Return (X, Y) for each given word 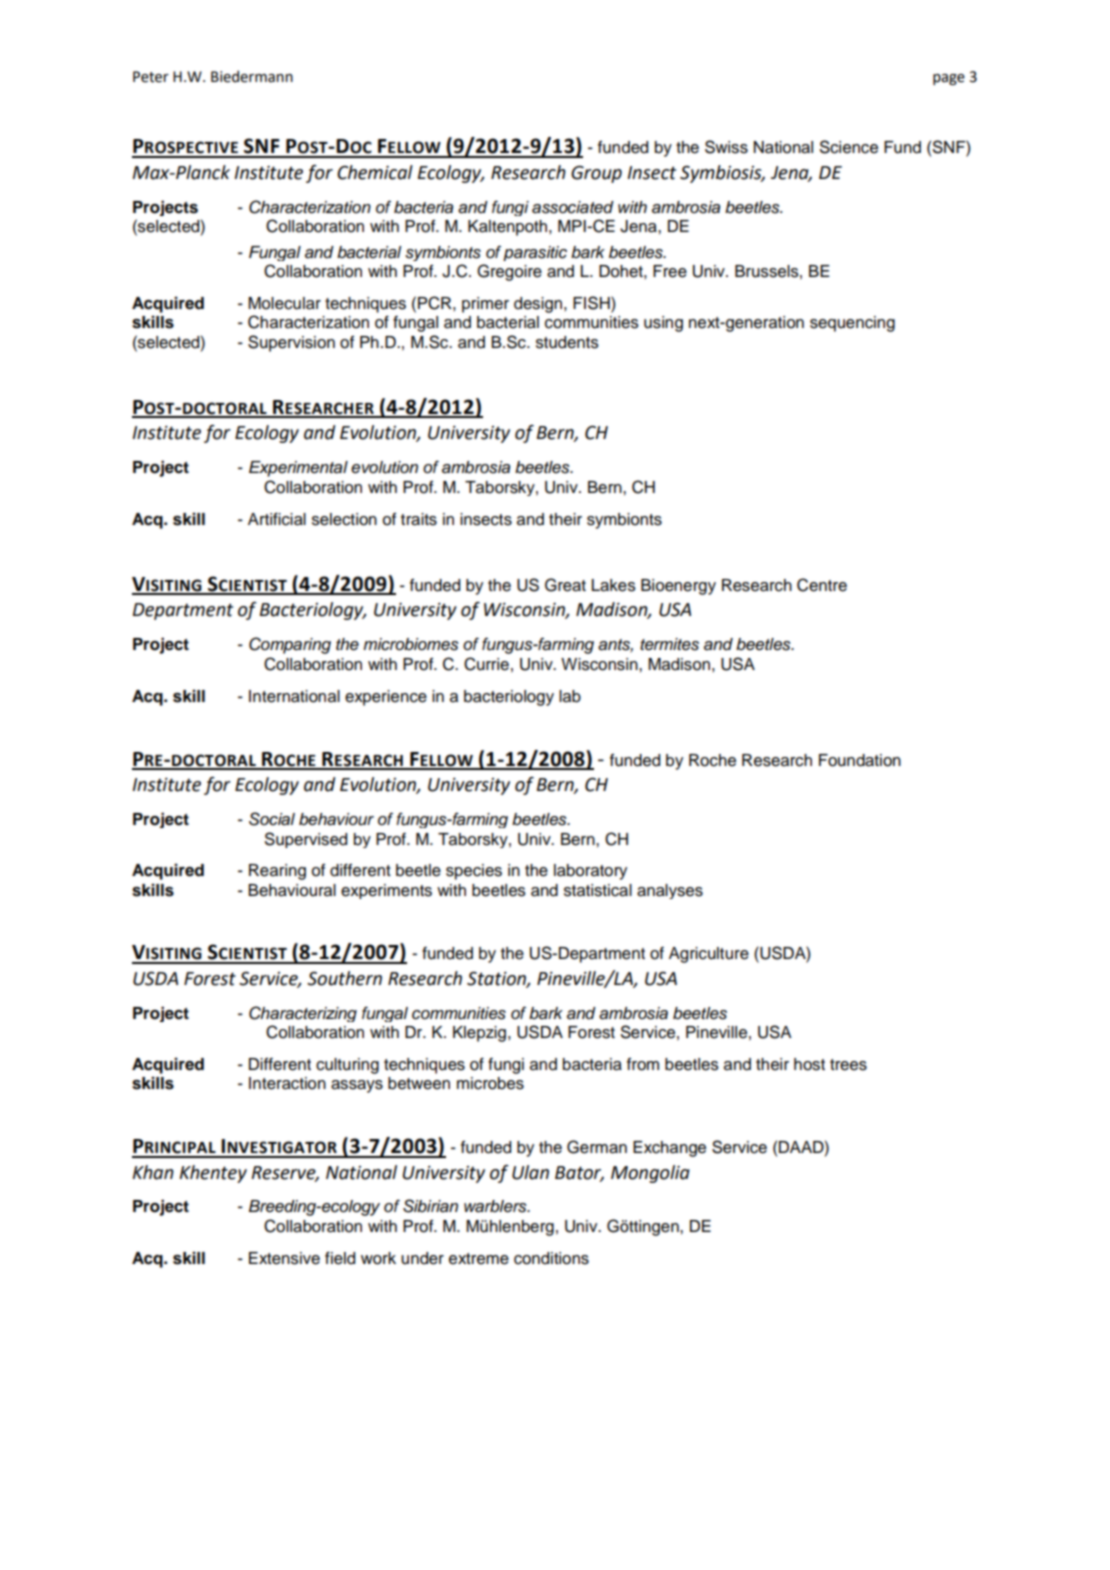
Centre (822, 585)
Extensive (284, 1258)
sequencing (852, 324)
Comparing (290, 645)
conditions (551, 1258)
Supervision (291, 343)
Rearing (277, 872)
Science (849, 147)
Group (596, 174)
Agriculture (709, 955)
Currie (486, 664)
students (567, 342)
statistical (598, 890)
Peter (151, 77)
